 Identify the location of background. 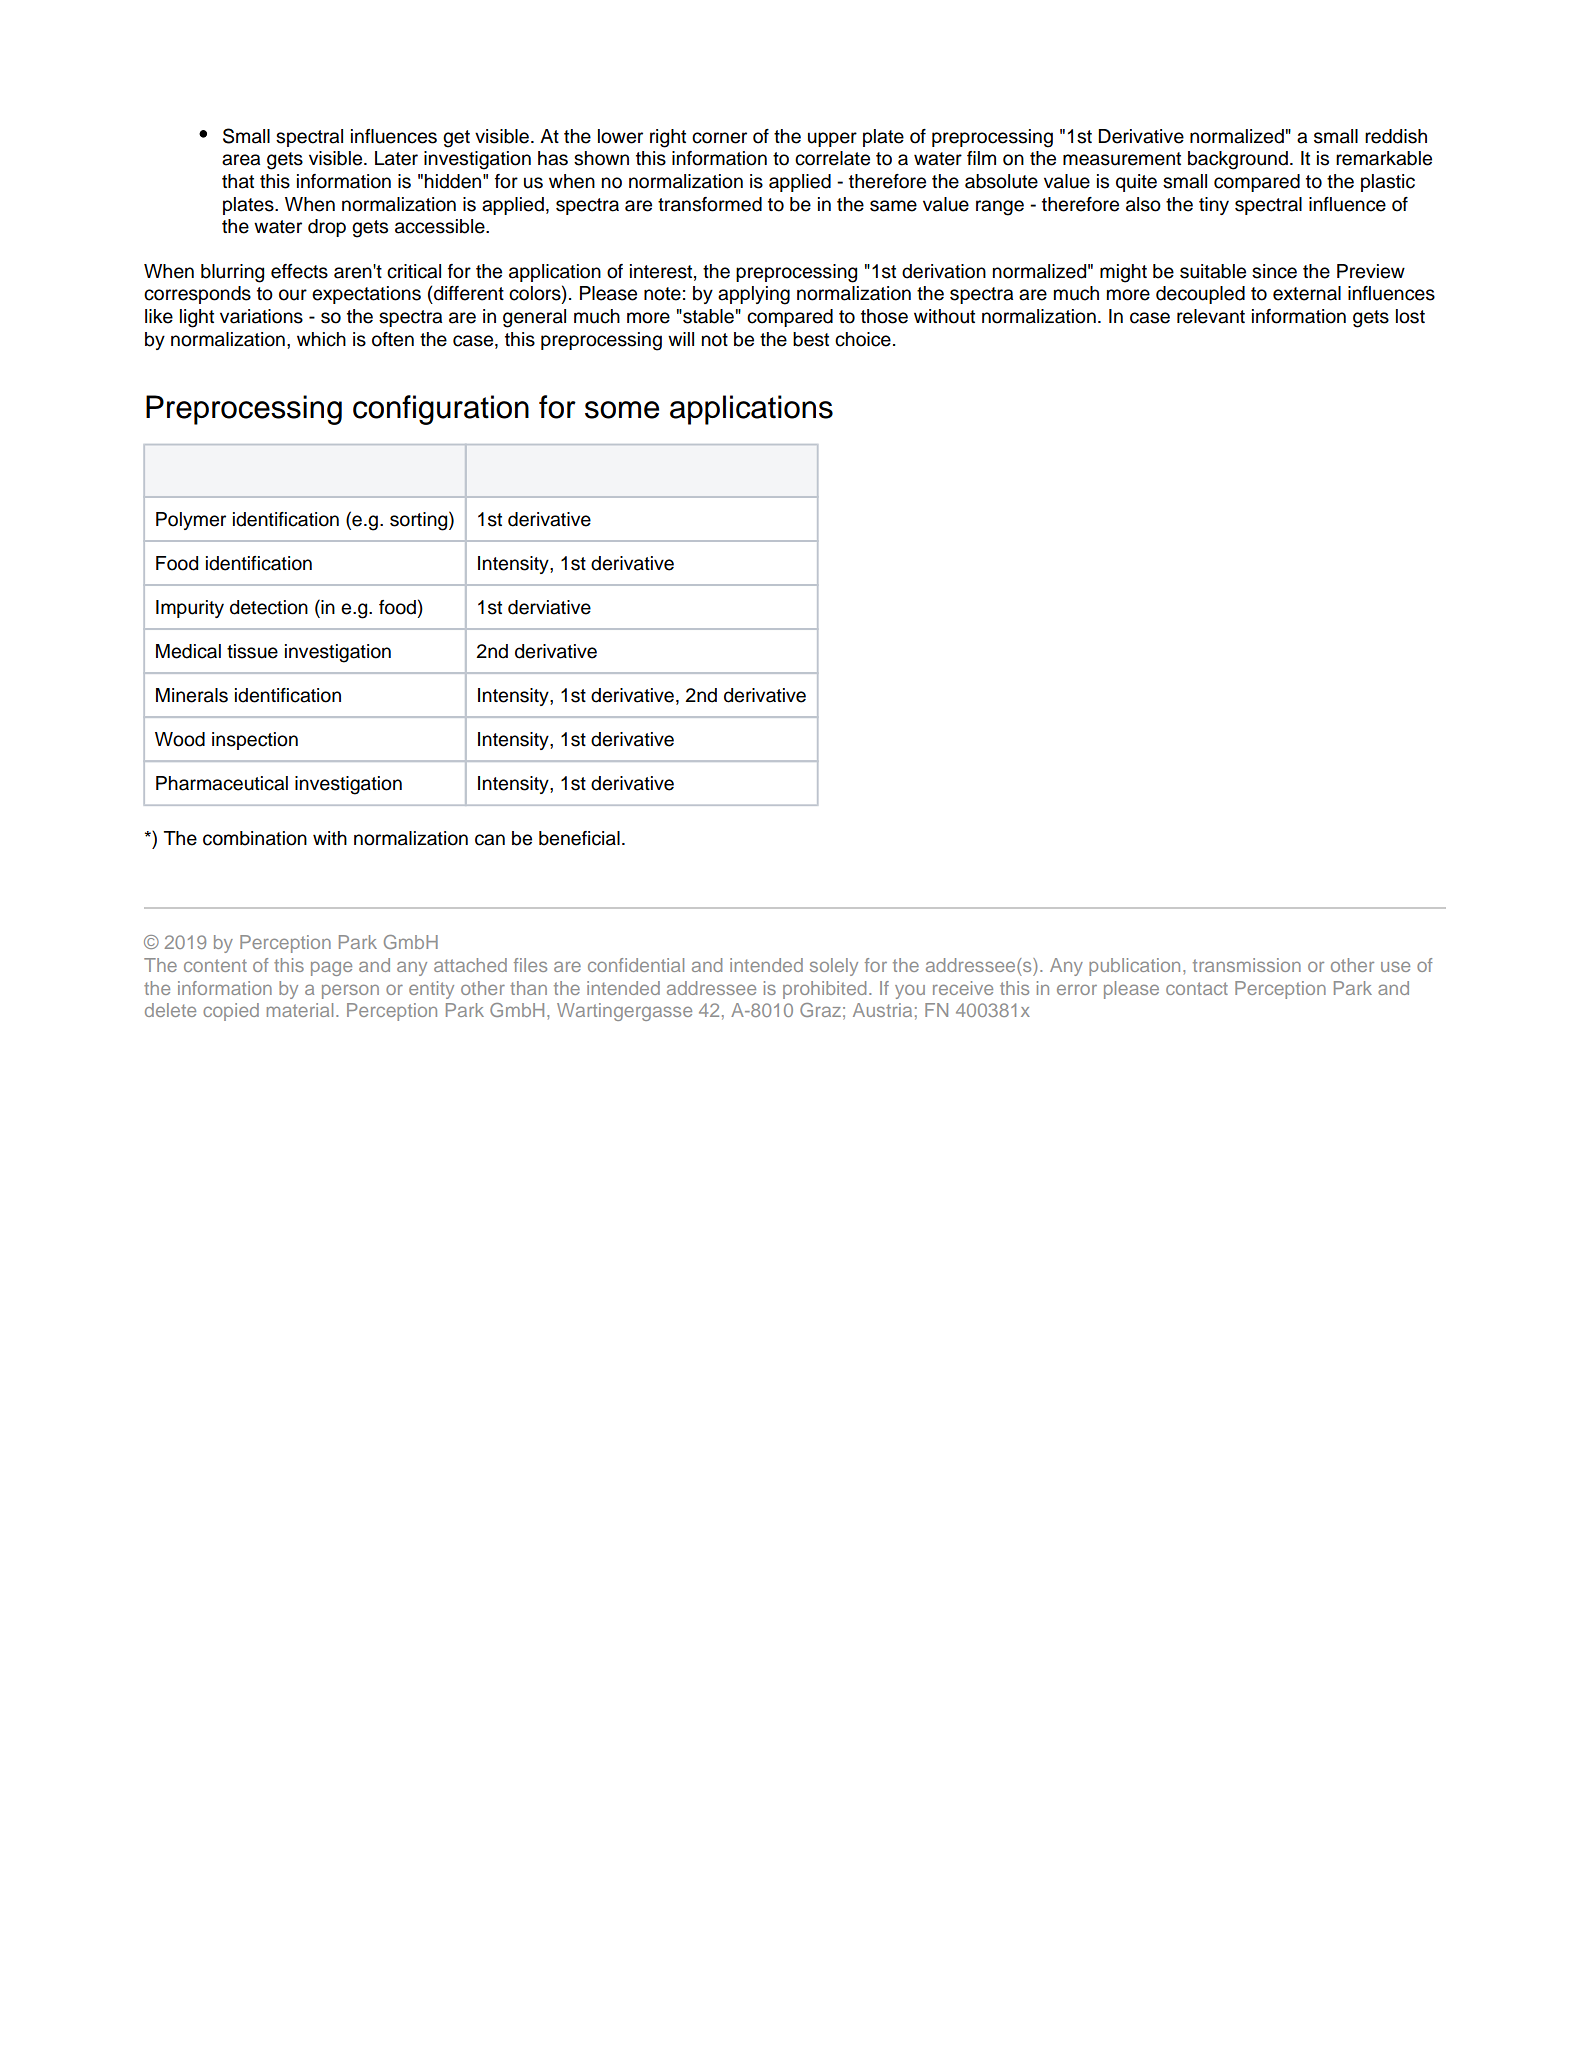
(1238, 160).
